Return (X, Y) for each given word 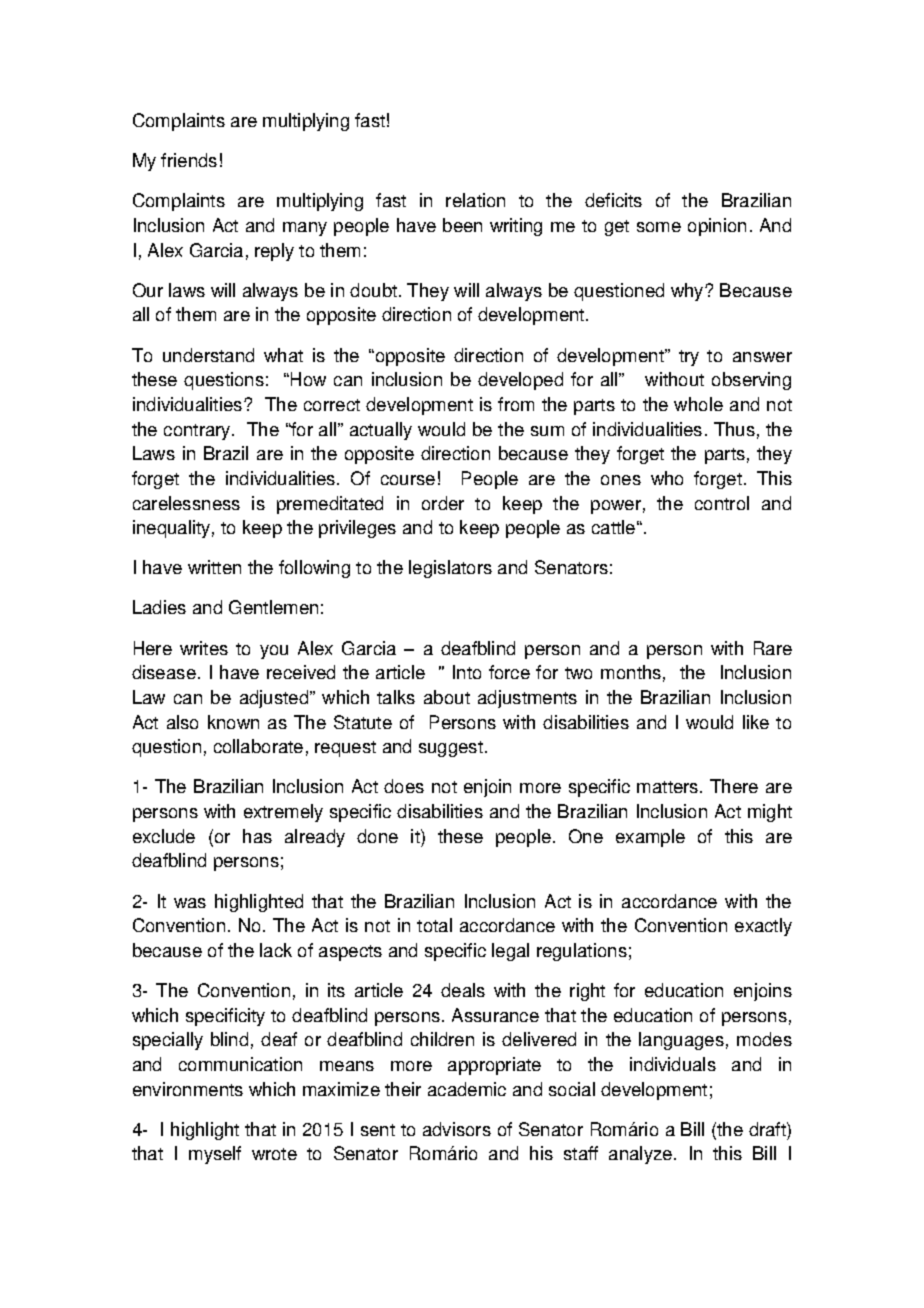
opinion (717, 227)
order (443, 503)
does (404, 786)
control (722, 503)
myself (215, 1155)
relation (475, 200)
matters (669, 787)
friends (189, 160)
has (257, 836)
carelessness (186, 503)
